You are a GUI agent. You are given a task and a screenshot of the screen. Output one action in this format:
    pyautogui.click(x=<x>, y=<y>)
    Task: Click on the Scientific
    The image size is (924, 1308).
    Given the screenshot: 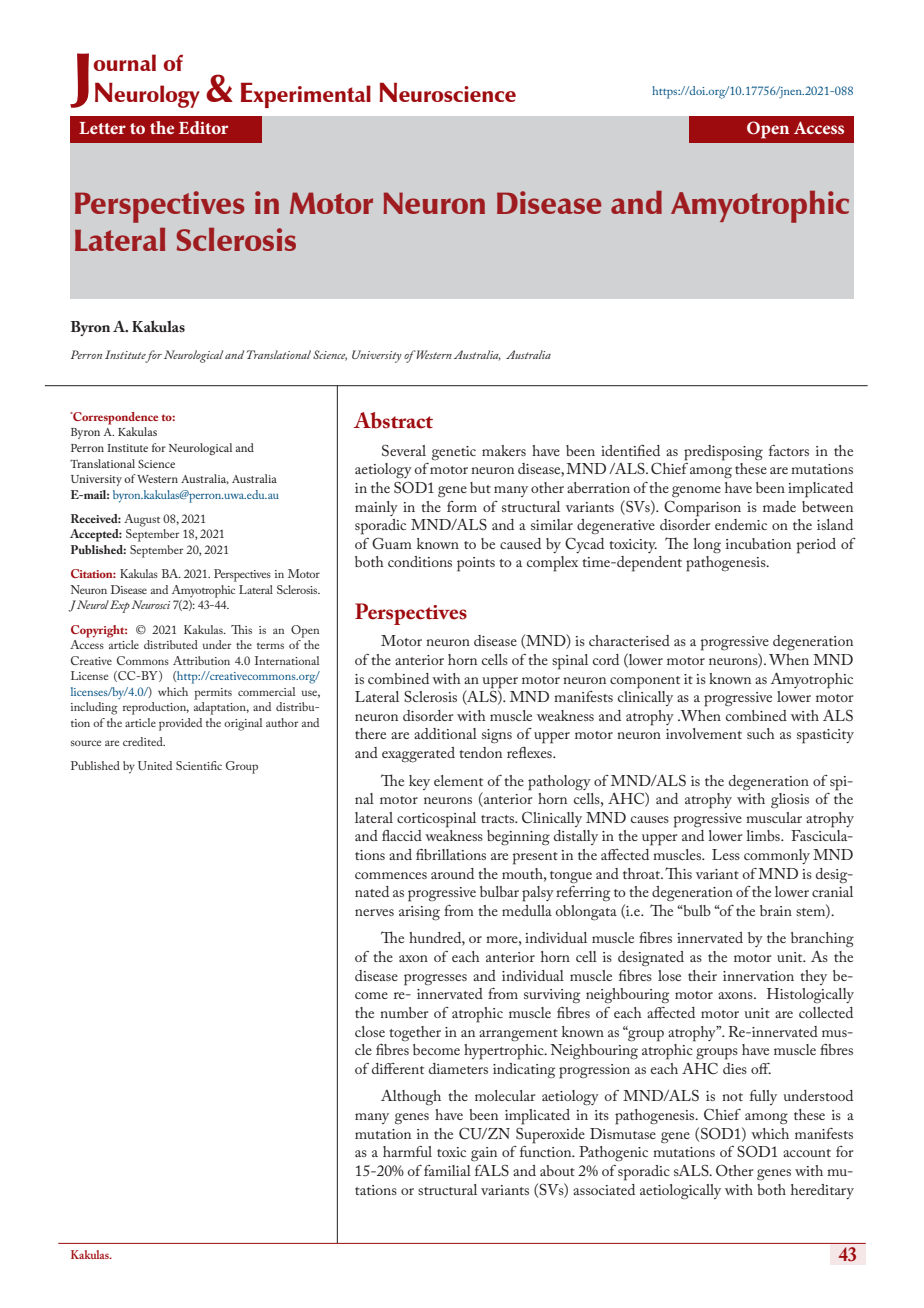 What is the action you would take?
    pyautogui.click(x=199, y=765)
